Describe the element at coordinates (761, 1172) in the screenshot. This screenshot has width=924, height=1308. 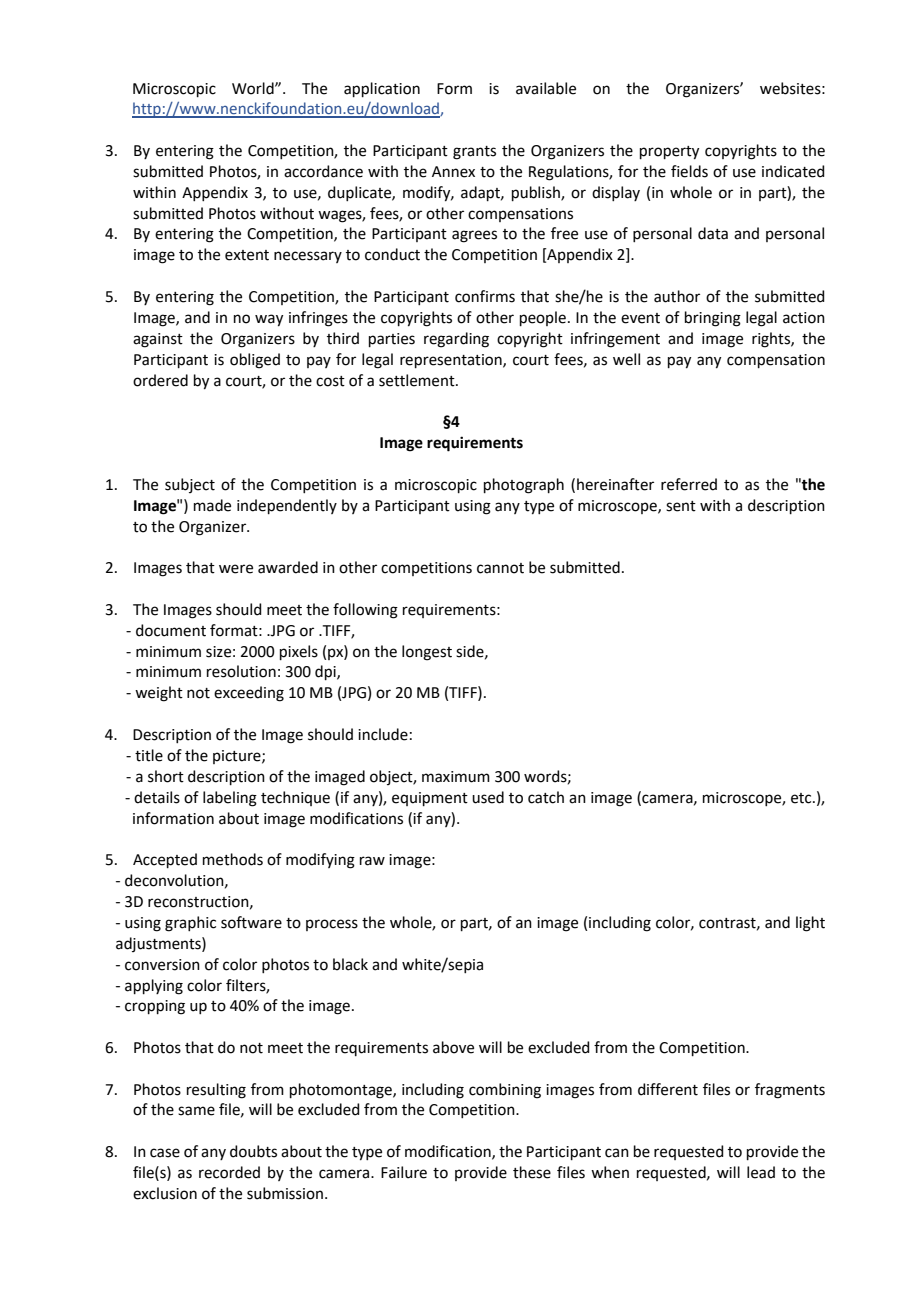
I see `lead` at that location.
